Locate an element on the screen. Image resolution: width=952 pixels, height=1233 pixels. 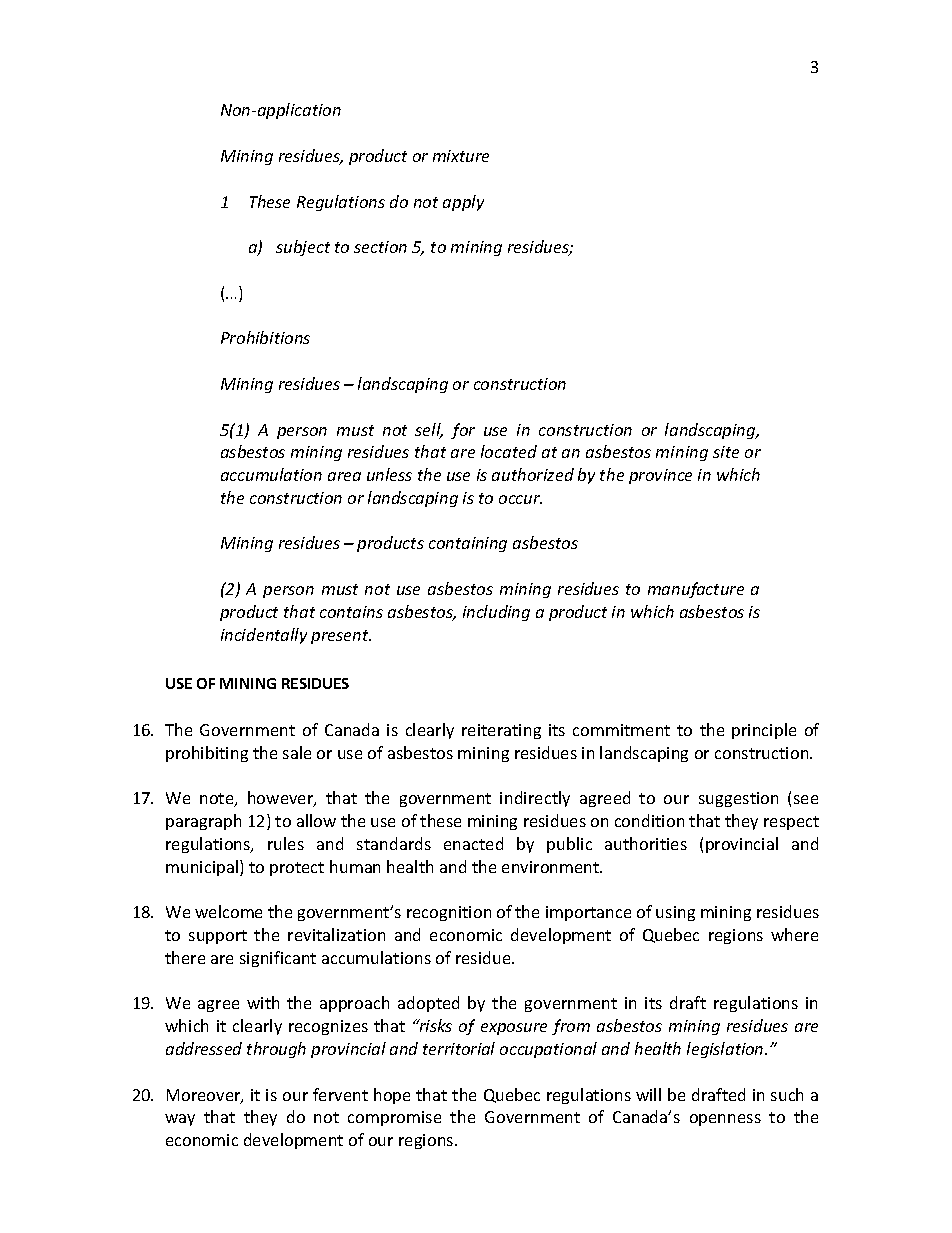
through is located at coordinates (276, 1050).
